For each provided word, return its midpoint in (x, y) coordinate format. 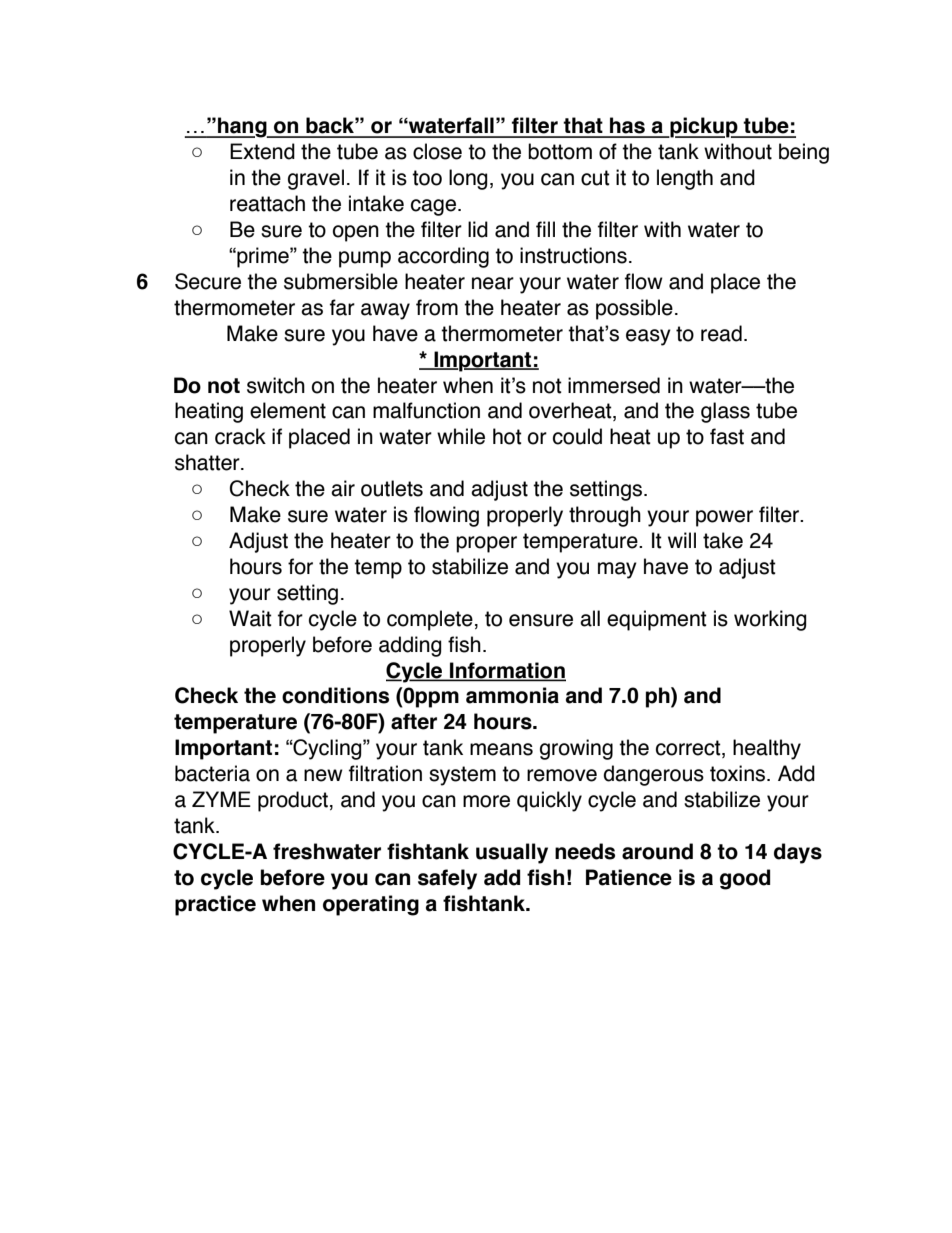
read (721, 333)
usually (512, 853)
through (605, 516)
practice (215, 905)
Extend (262, 151)
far (342, 307)
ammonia (512, 695)
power (724, 518)
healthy (767, 749)
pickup (704, 127)
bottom (560, 151)
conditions (335, 695)
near (493, 283)
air (343, 488)
